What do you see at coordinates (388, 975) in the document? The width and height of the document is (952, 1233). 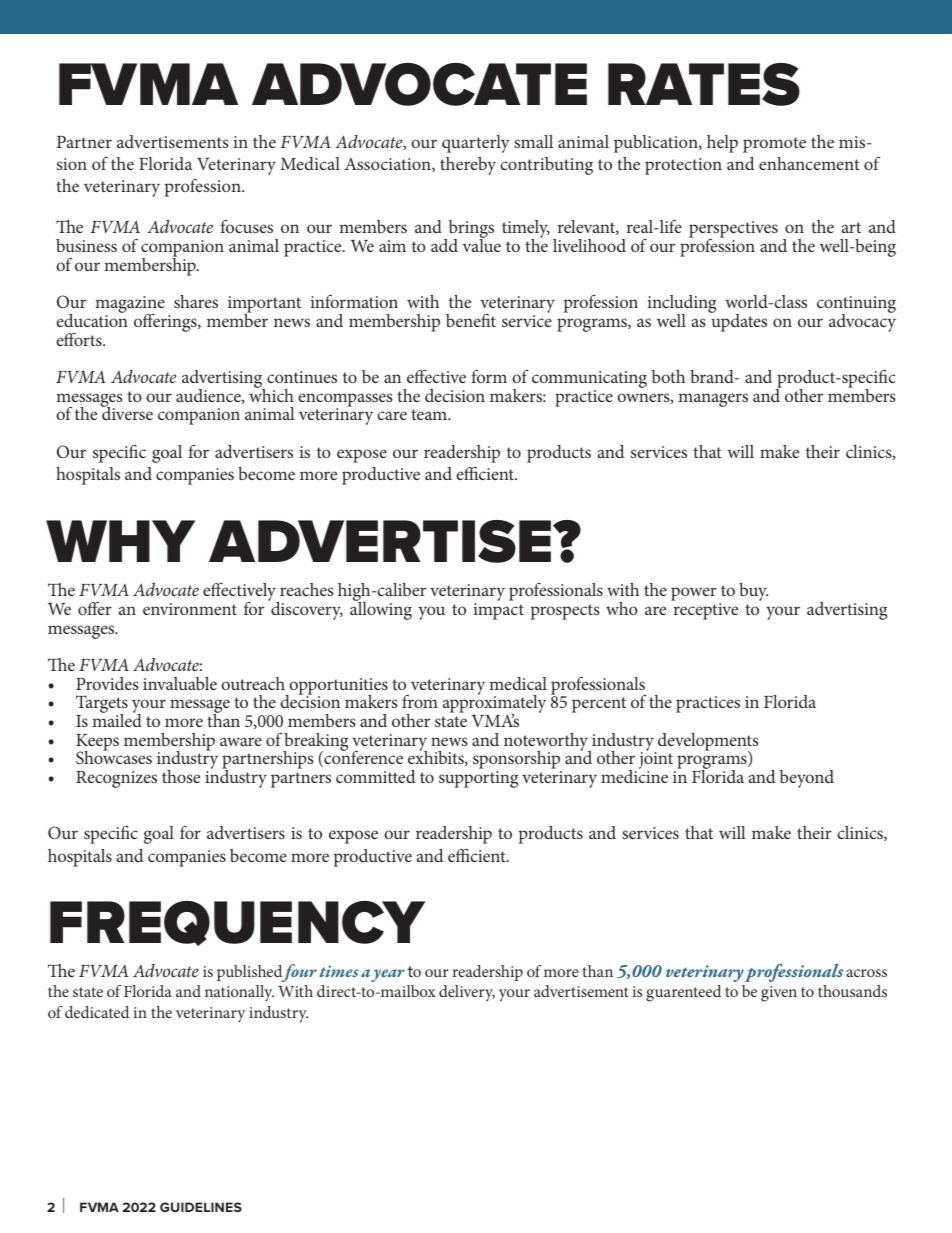 I see `year` at bounding box center [388, 975].
